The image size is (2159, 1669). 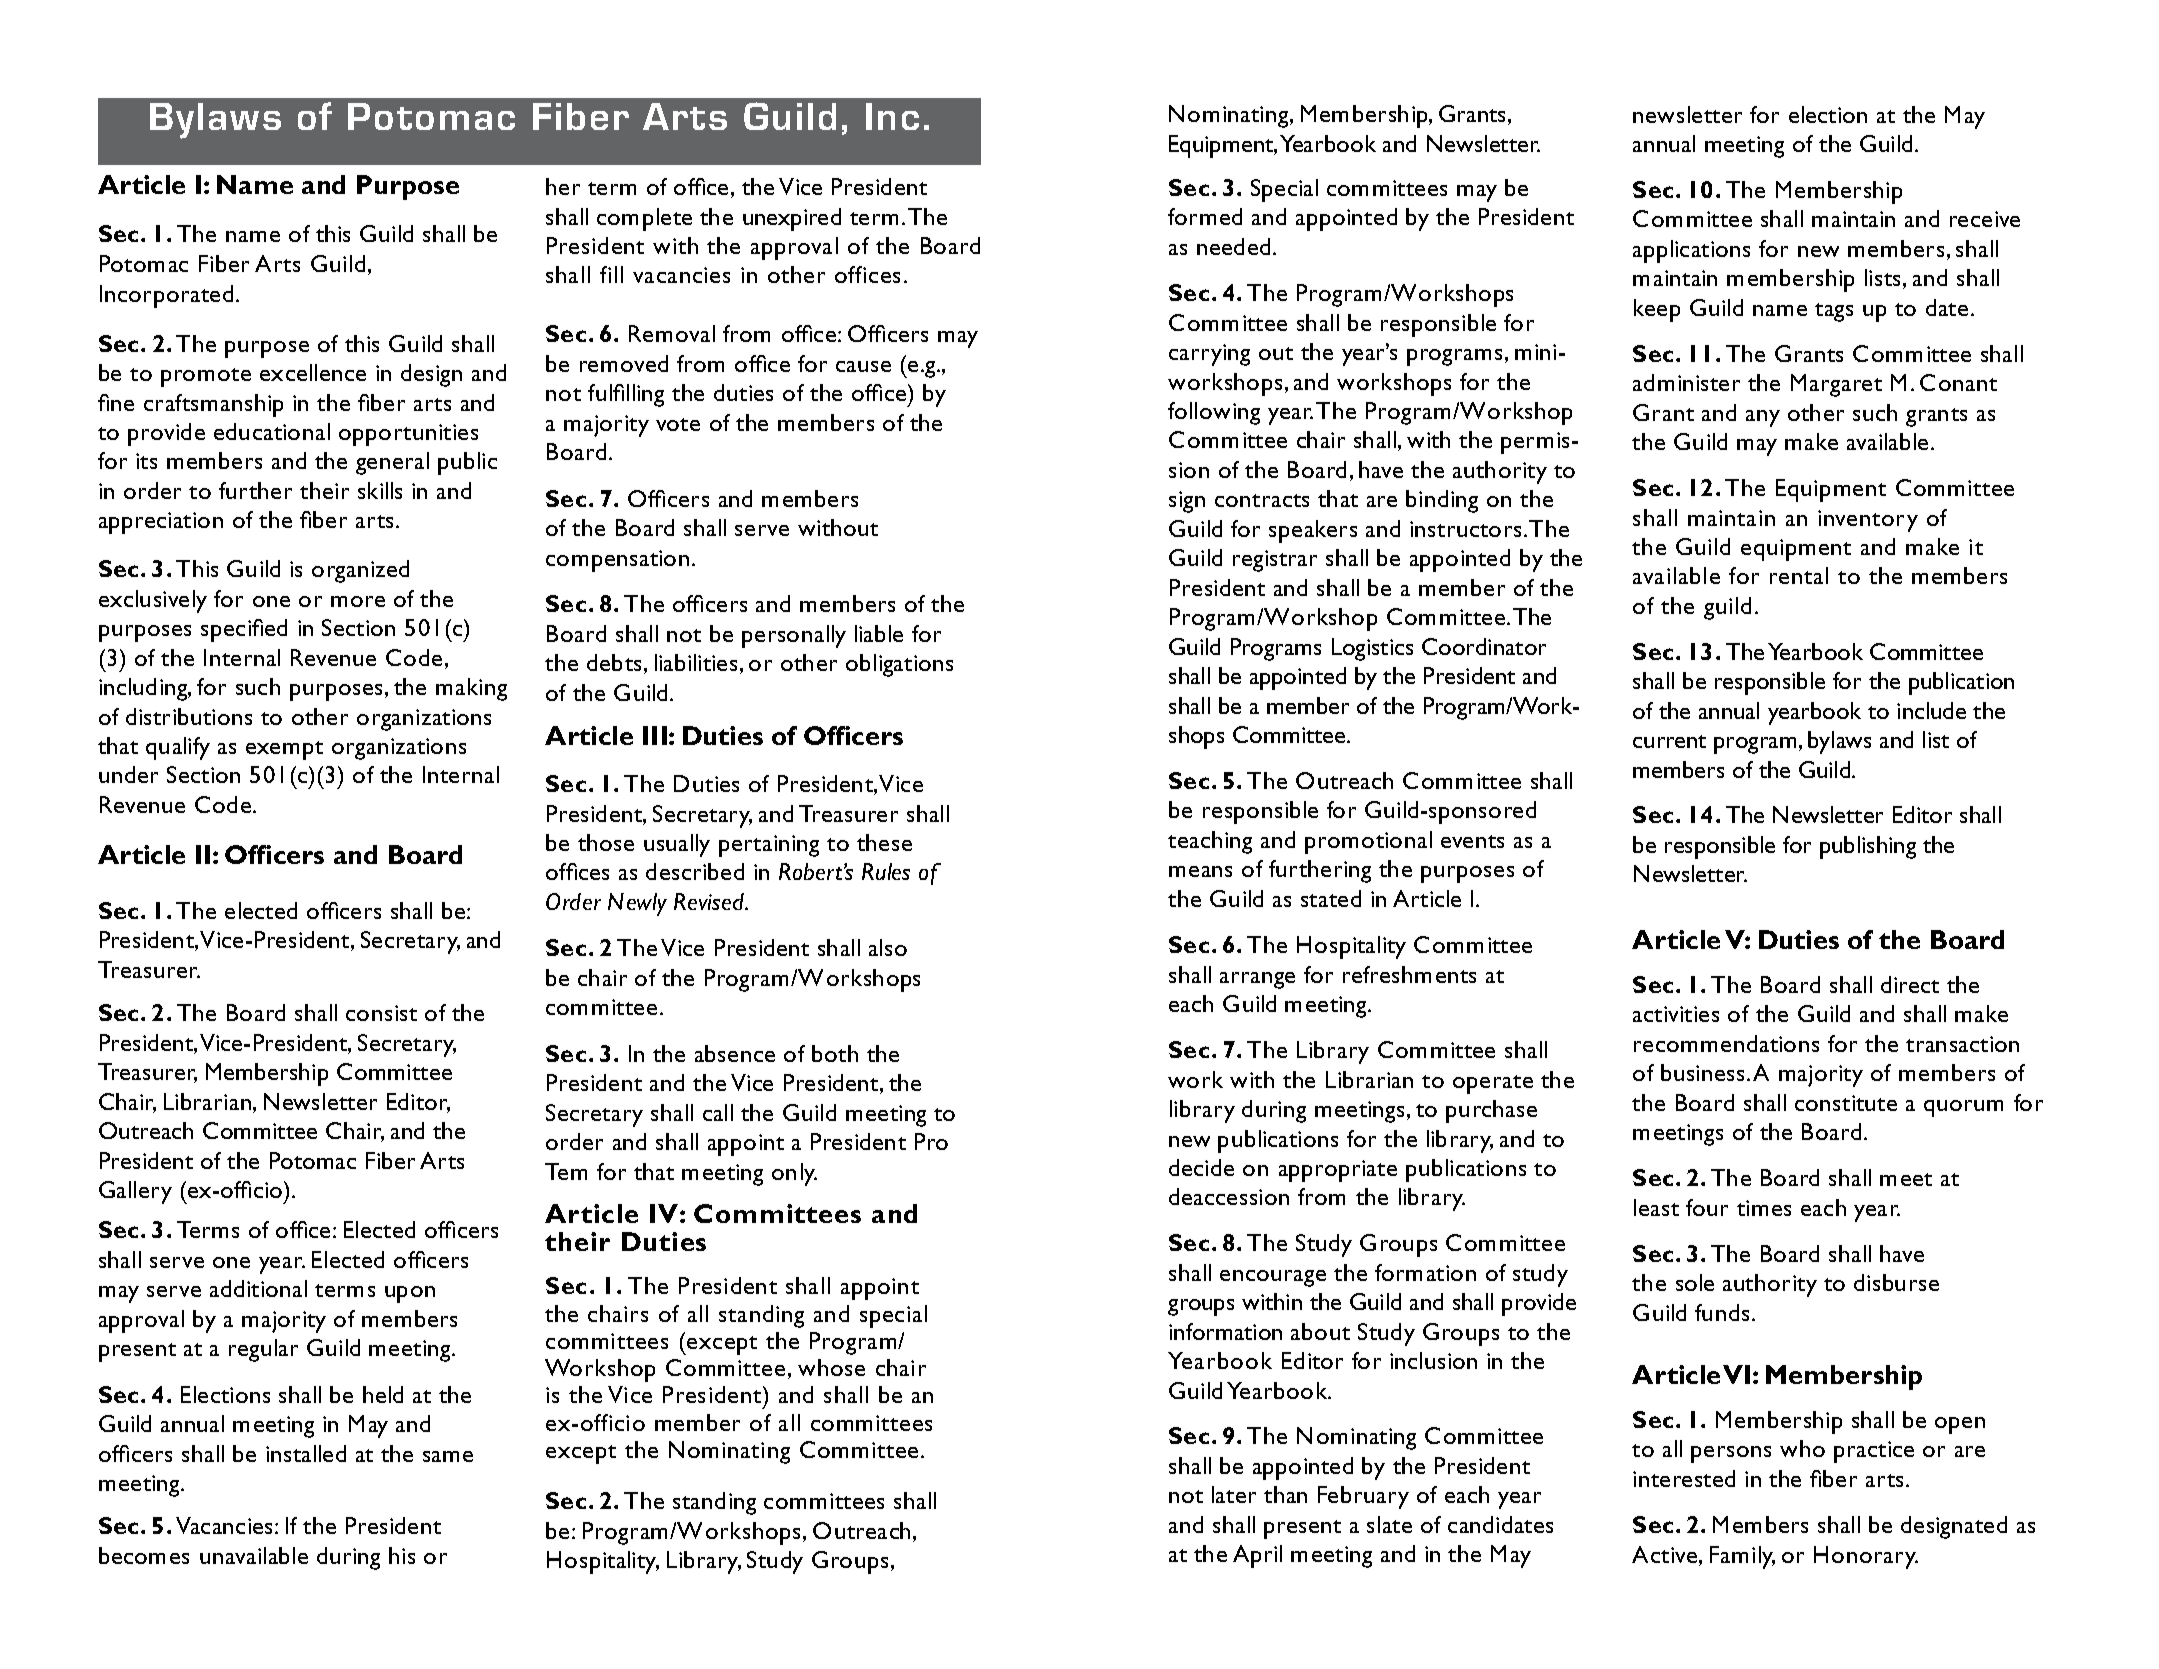 I want to click on Incorporated, so click(x=166, y=296).
